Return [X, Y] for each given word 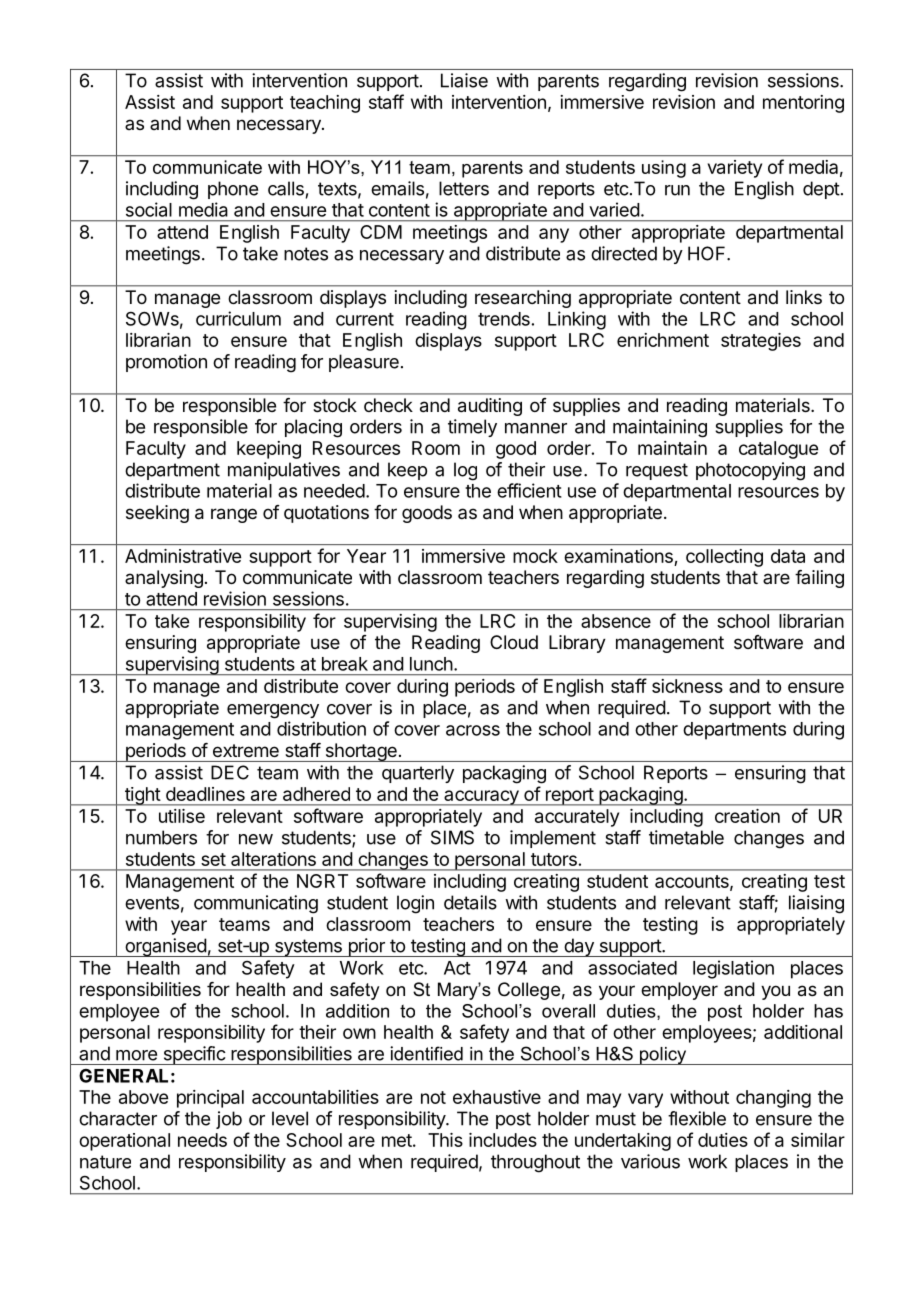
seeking [157, 514]
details [470, 902]
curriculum [238, 318]
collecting [724, 558]
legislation [733, 969]
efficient [529, 490]
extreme [246, 750]
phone [233, 190]
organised [165, 947]
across [473, 730]
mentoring [803, 104]
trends [504, 319]
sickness [687, 686]
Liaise [464, 80]
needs [202, 1140]
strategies [761, 342]
